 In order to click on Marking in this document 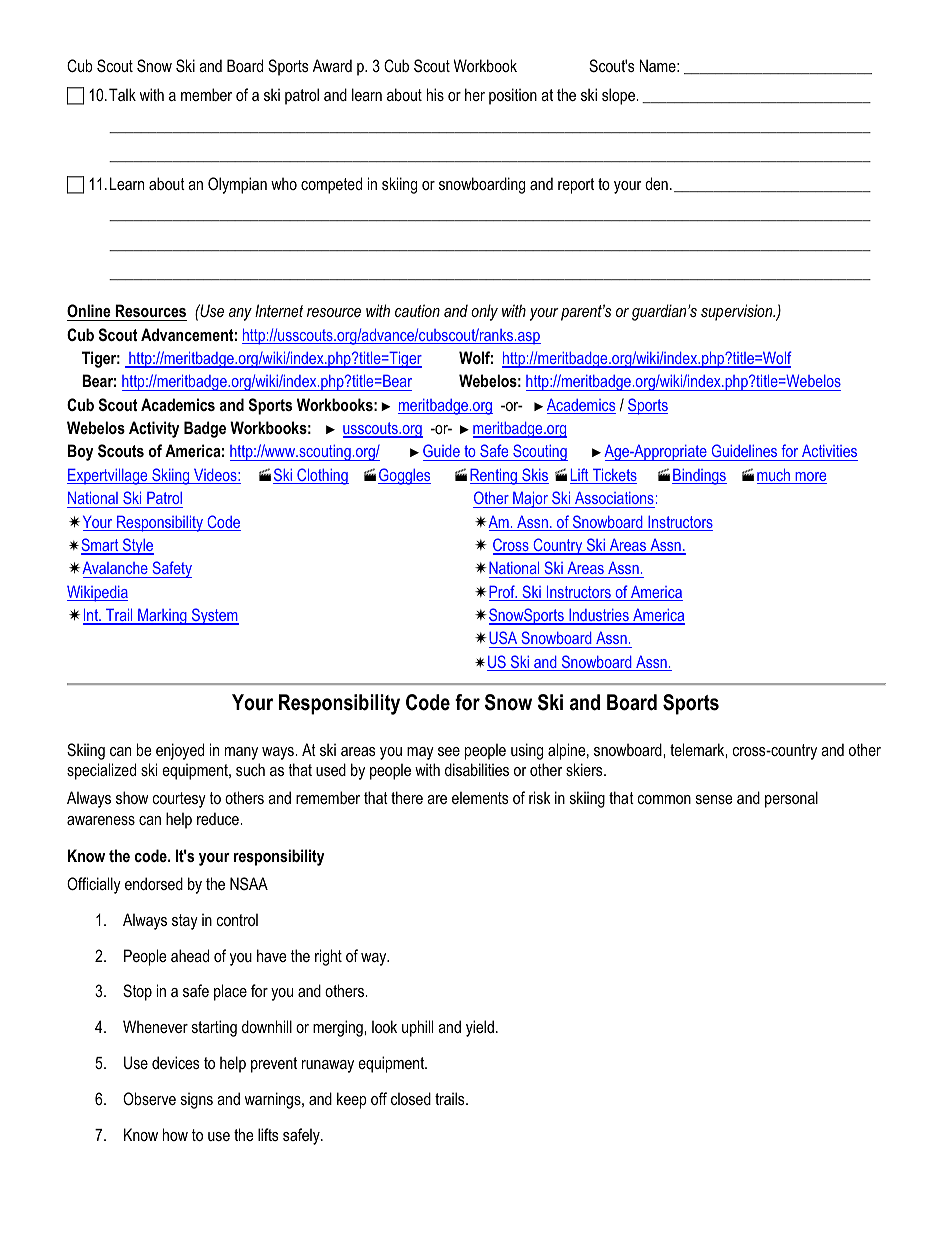, I will do `click(162, 616)`.
